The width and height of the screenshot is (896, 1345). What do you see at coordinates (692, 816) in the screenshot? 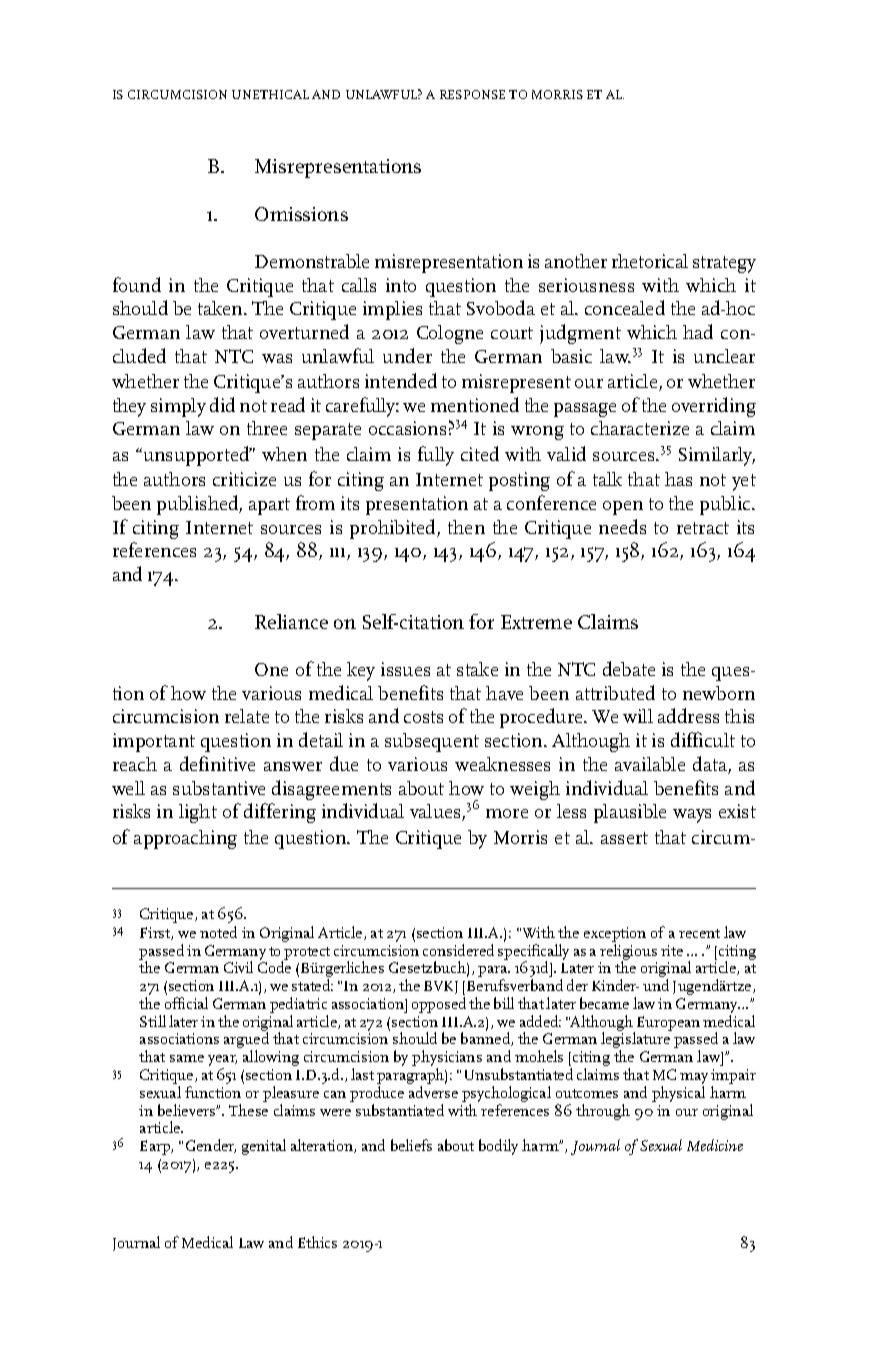
I see `ways` at bounding box center [692, 816].
